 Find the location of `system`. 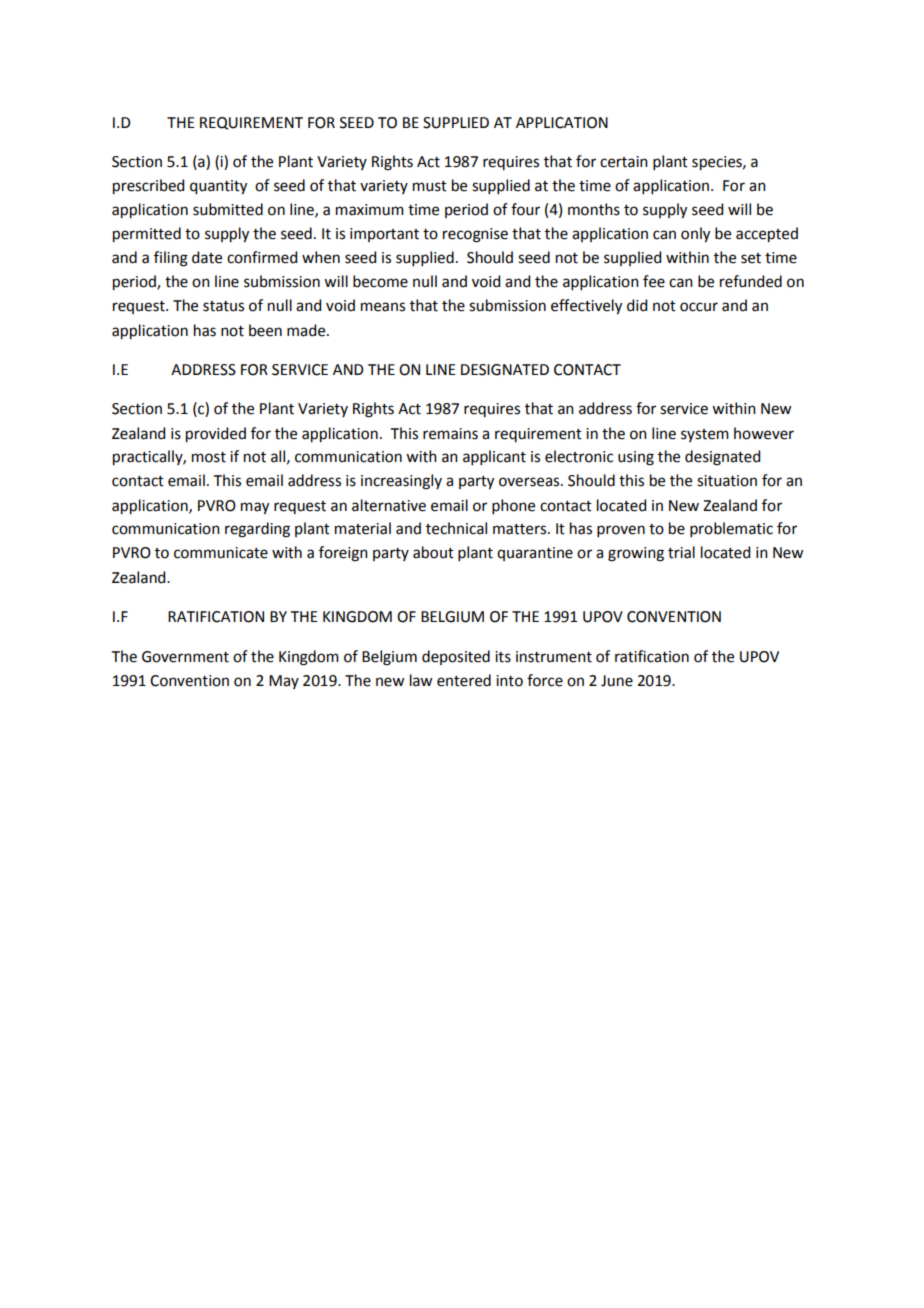

system is located at coordinates (705, 435).
